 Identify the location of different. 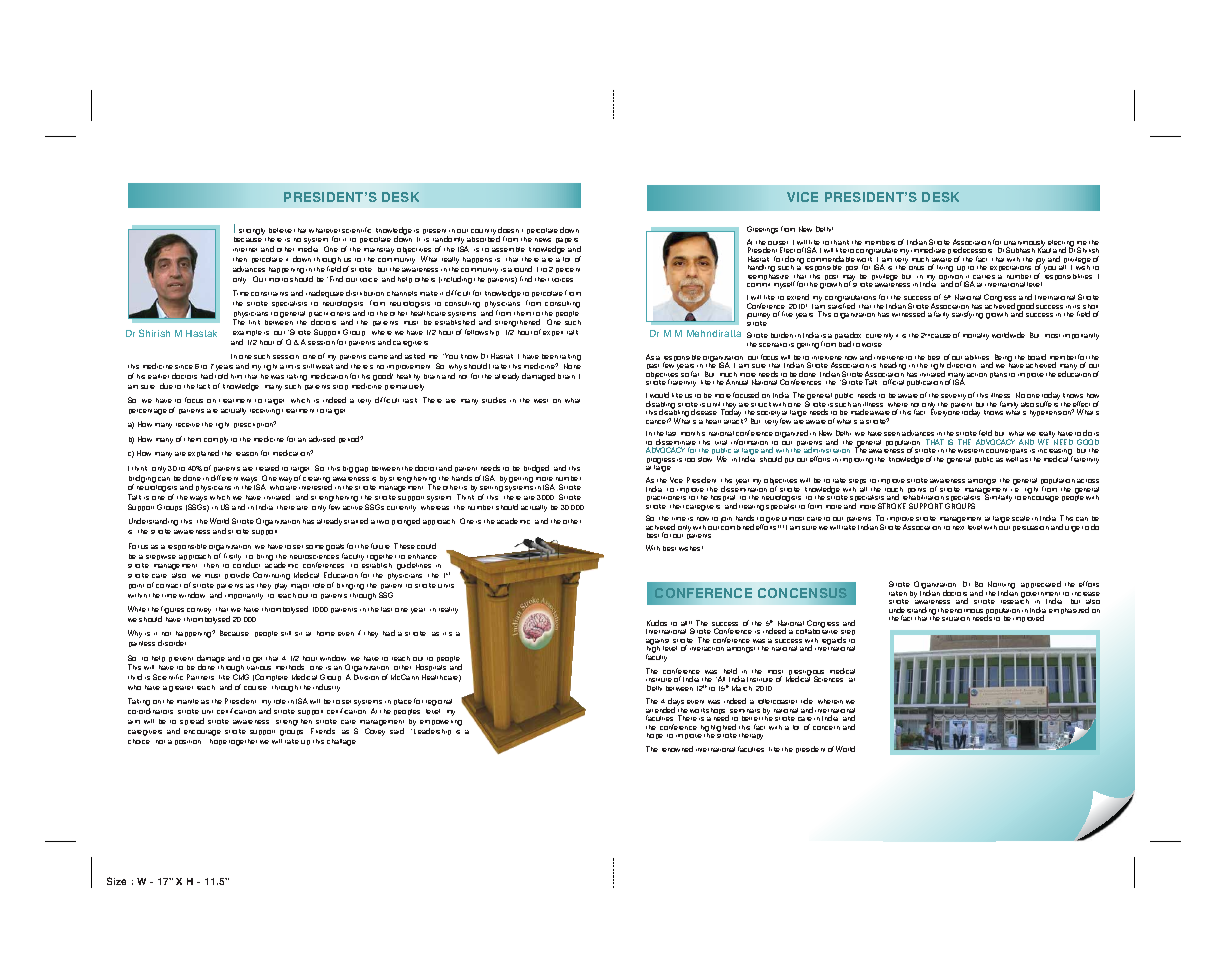
(224, 478).
